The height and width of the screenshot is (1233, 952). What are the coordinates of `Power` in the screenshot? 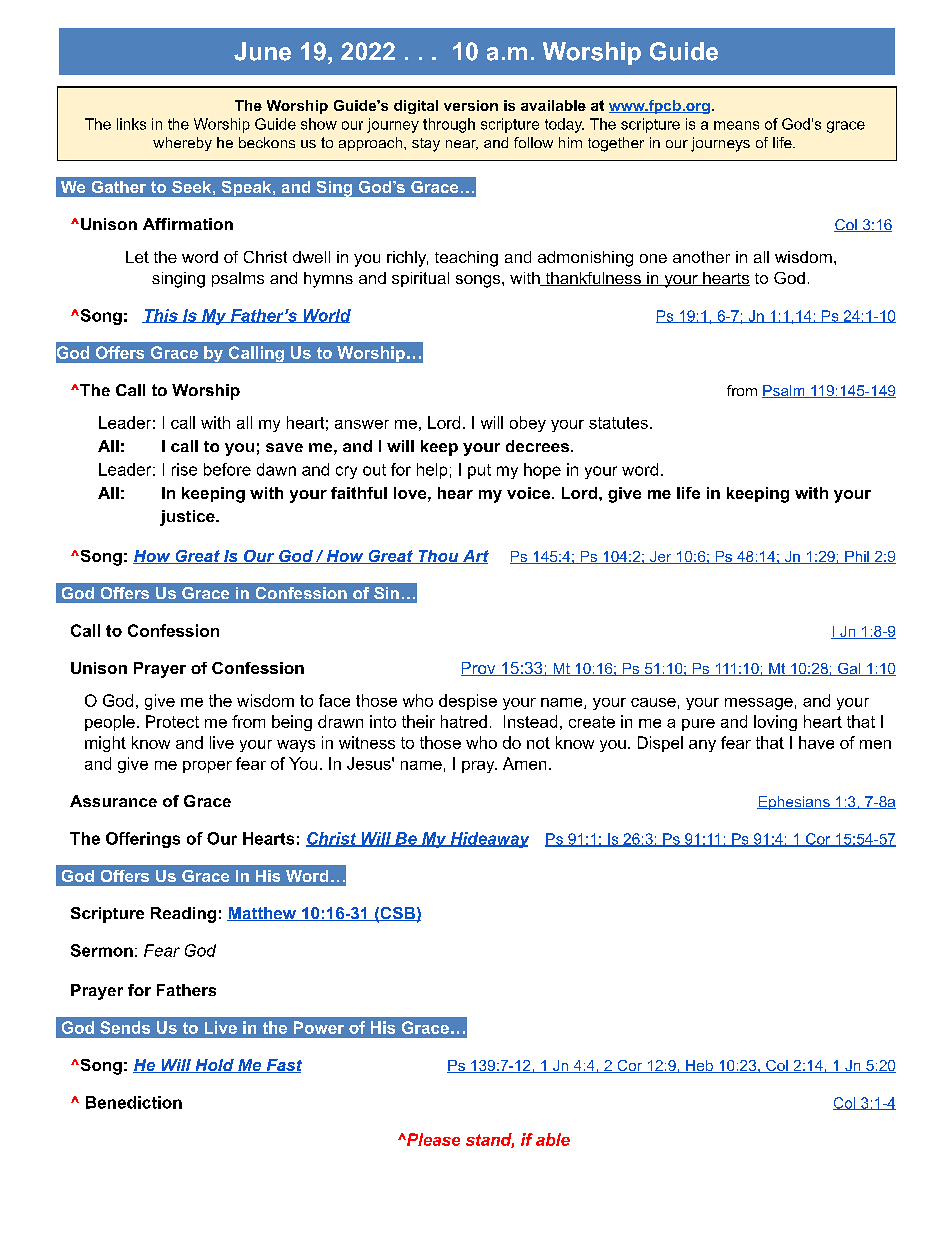 It's located at (319, 1027).
